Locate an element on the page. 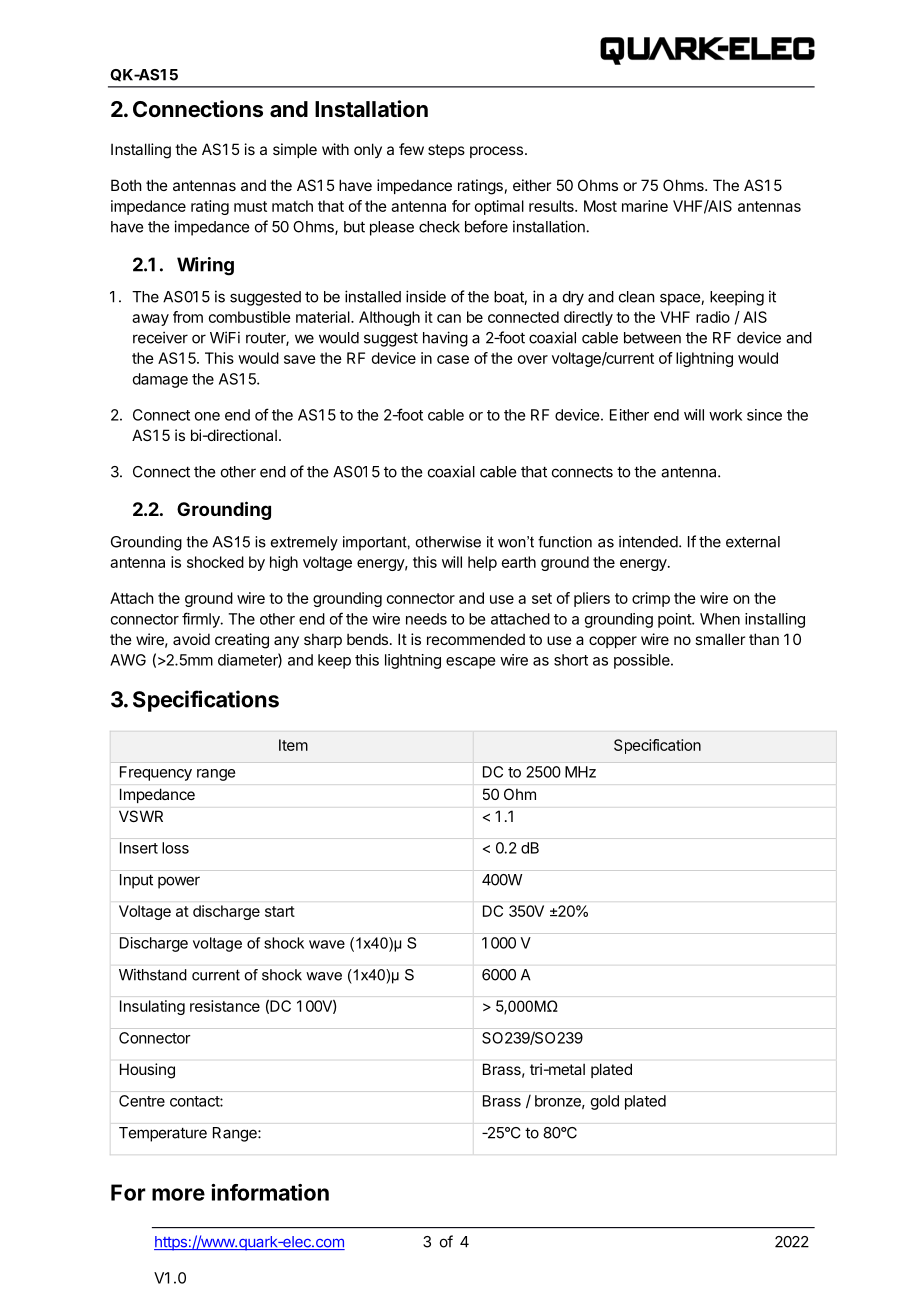 The height and width of the page is (1308, 924). escape is located at coordinates (470, 663).
